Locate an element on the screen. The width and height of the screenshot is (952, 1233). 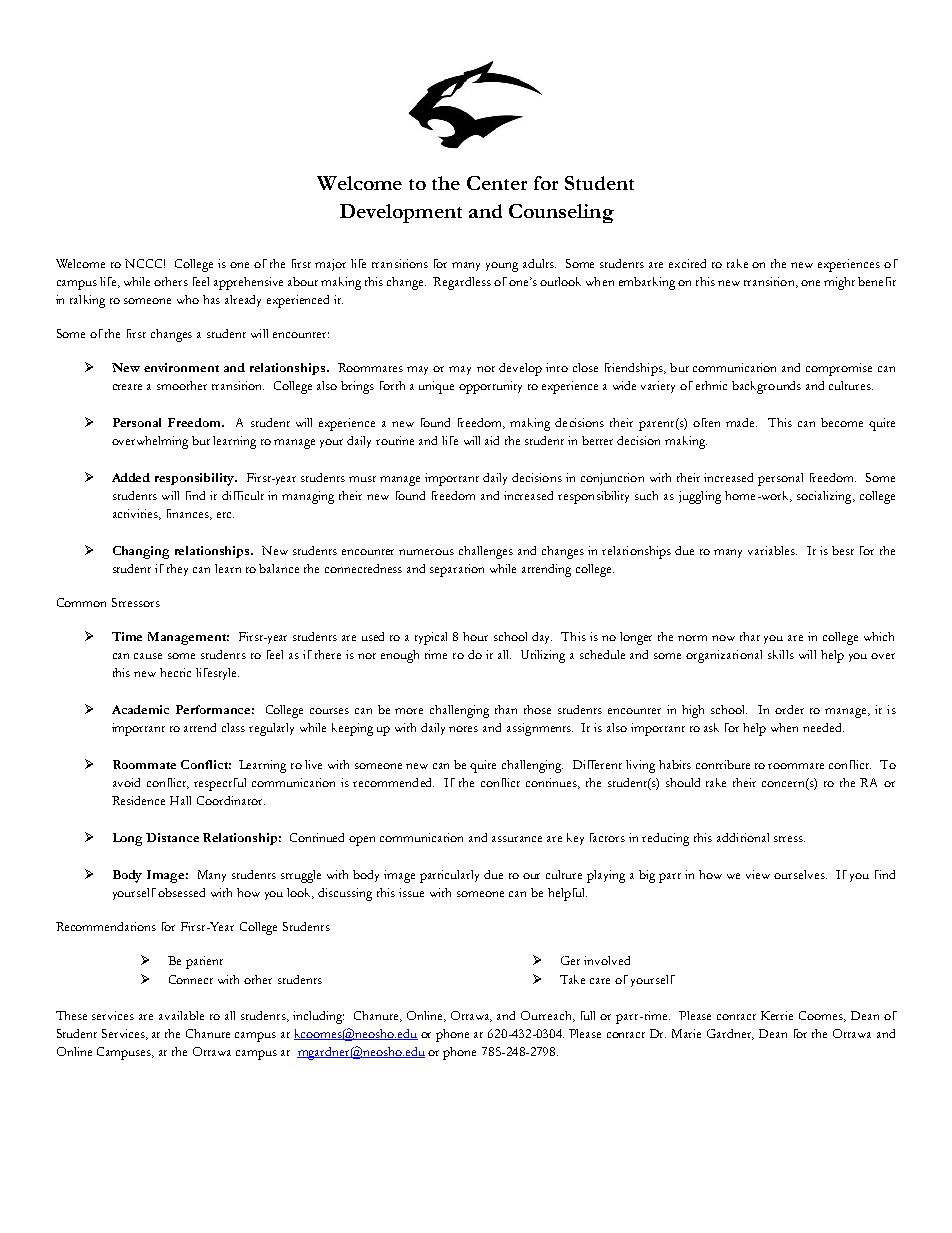
excited is located at coordinates (687, 263).
